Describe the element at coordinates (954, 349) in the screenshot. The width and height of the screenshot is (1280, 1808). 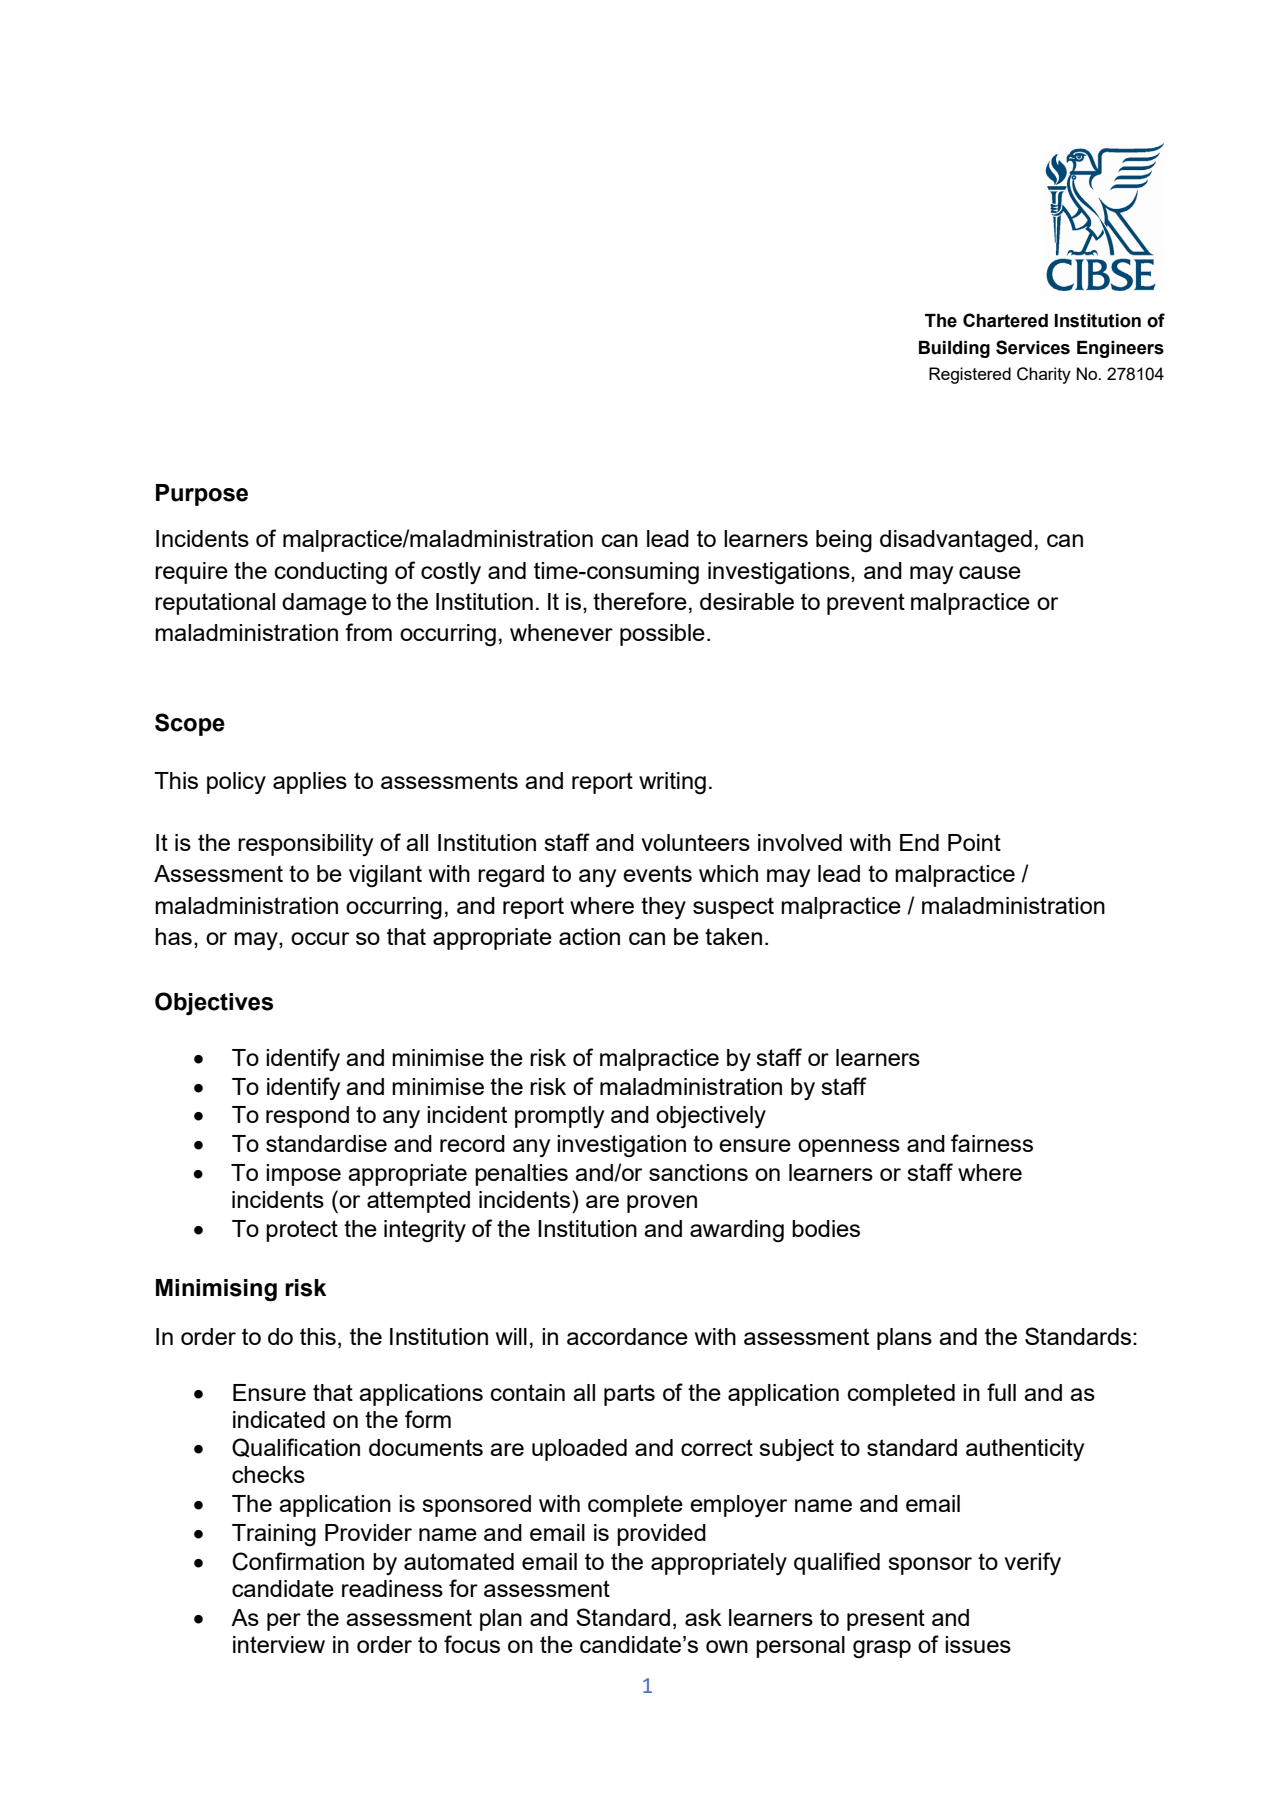
I see `Building` at that location.
